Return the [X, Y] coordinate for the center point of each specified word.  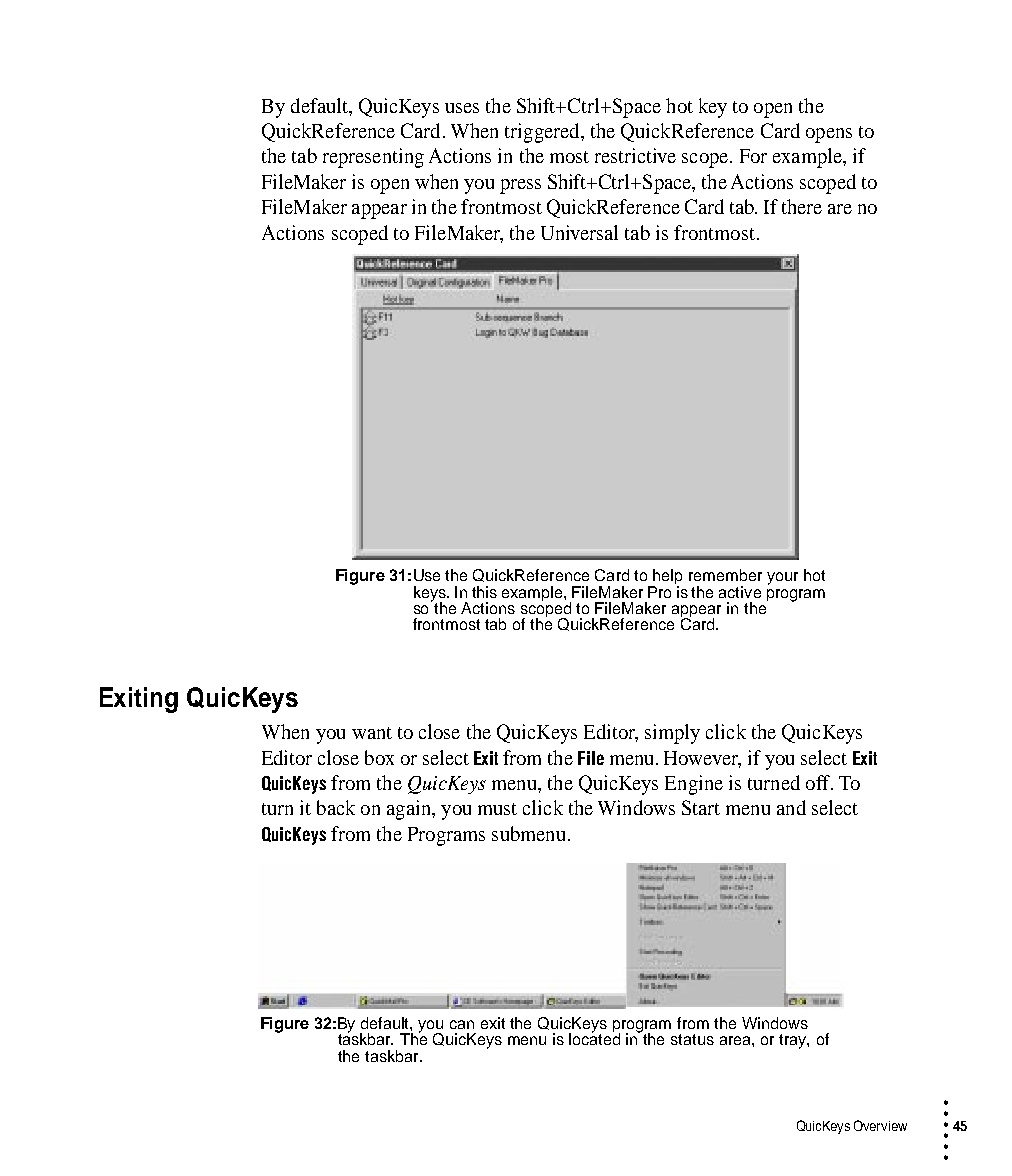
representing [373, 158]
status [692, 1039]
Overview [880, 1125]
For [753, 156]
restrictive [635, 155]
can [462, 1024]
